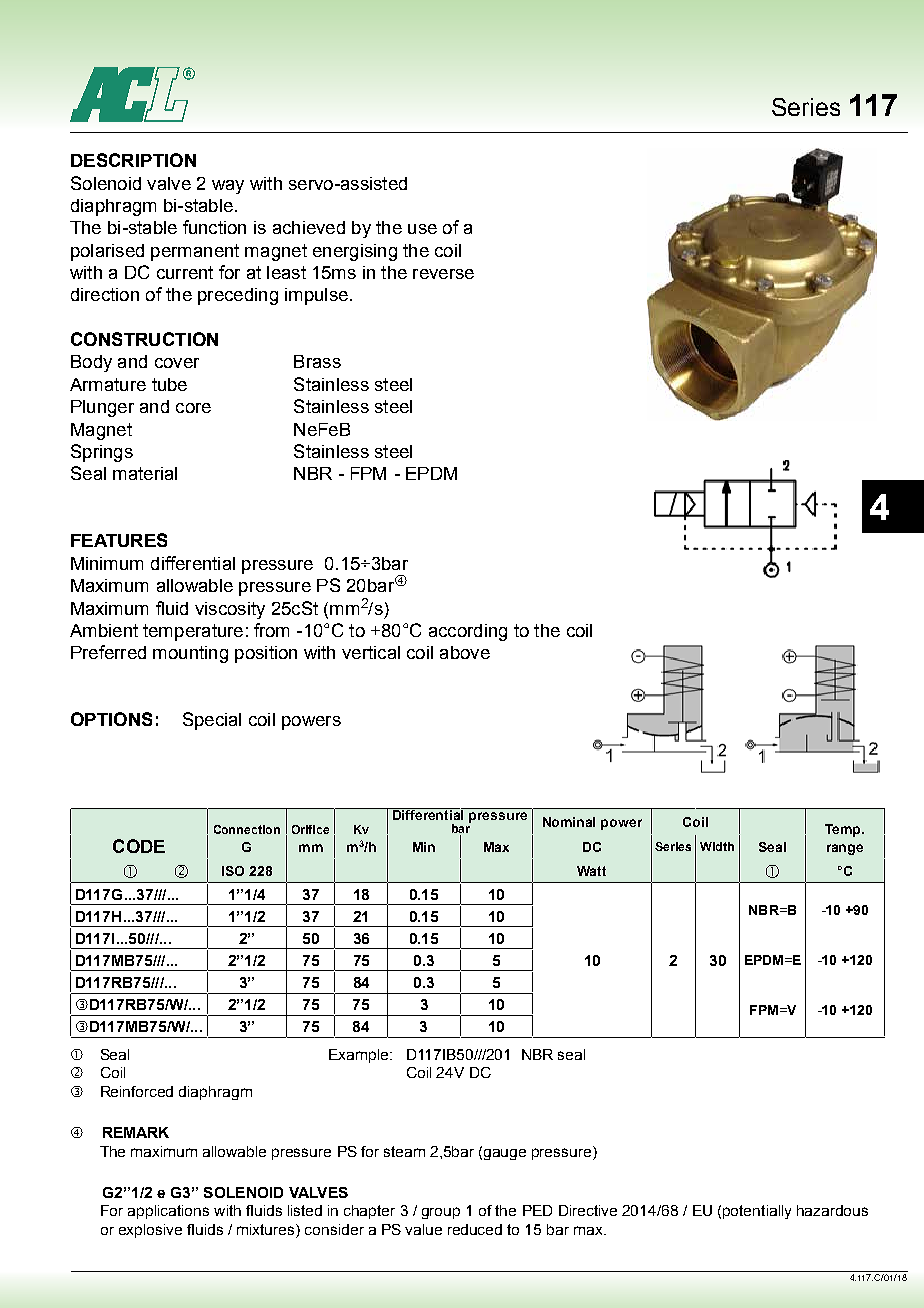 The image size is (924, 1308). I want to click on potentially, so click(757, 1212).
